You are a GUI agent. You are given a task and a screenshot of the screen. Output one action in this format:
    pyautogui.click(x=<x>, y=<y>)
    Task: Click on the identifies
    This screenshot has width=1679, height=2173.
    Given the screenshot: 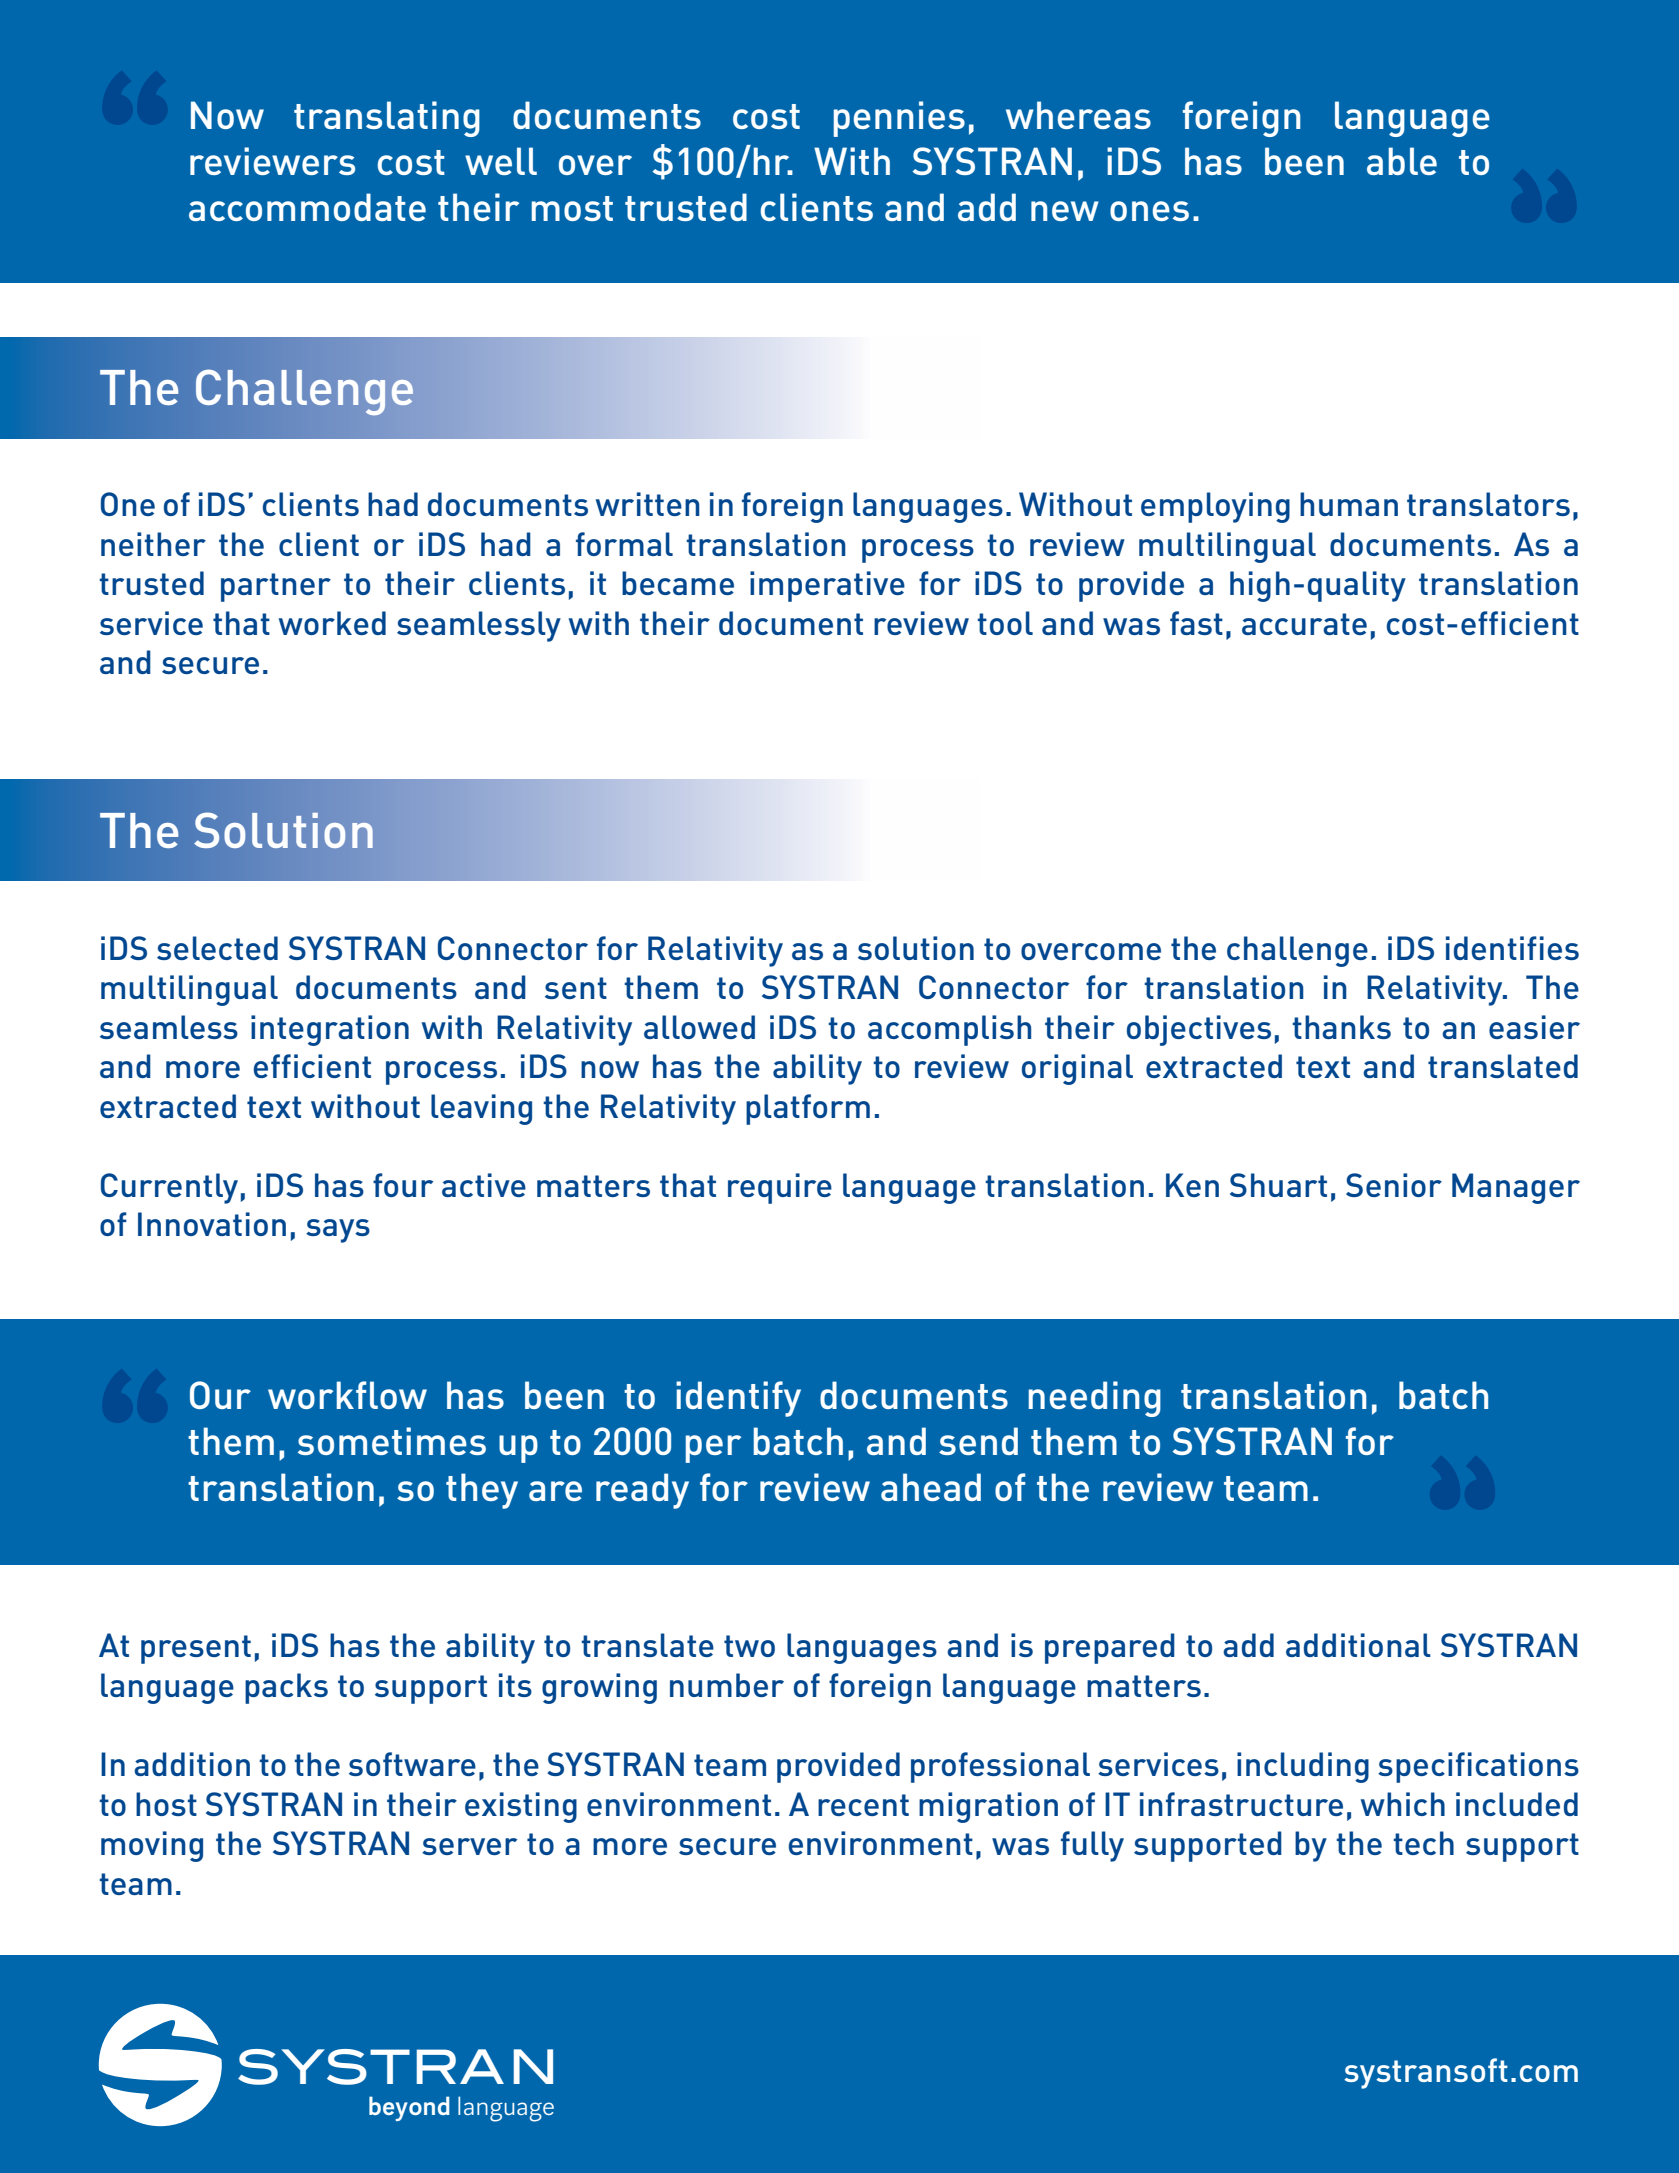 What is the action you would take?
    pyautogui.click(x=1512, y=948)
